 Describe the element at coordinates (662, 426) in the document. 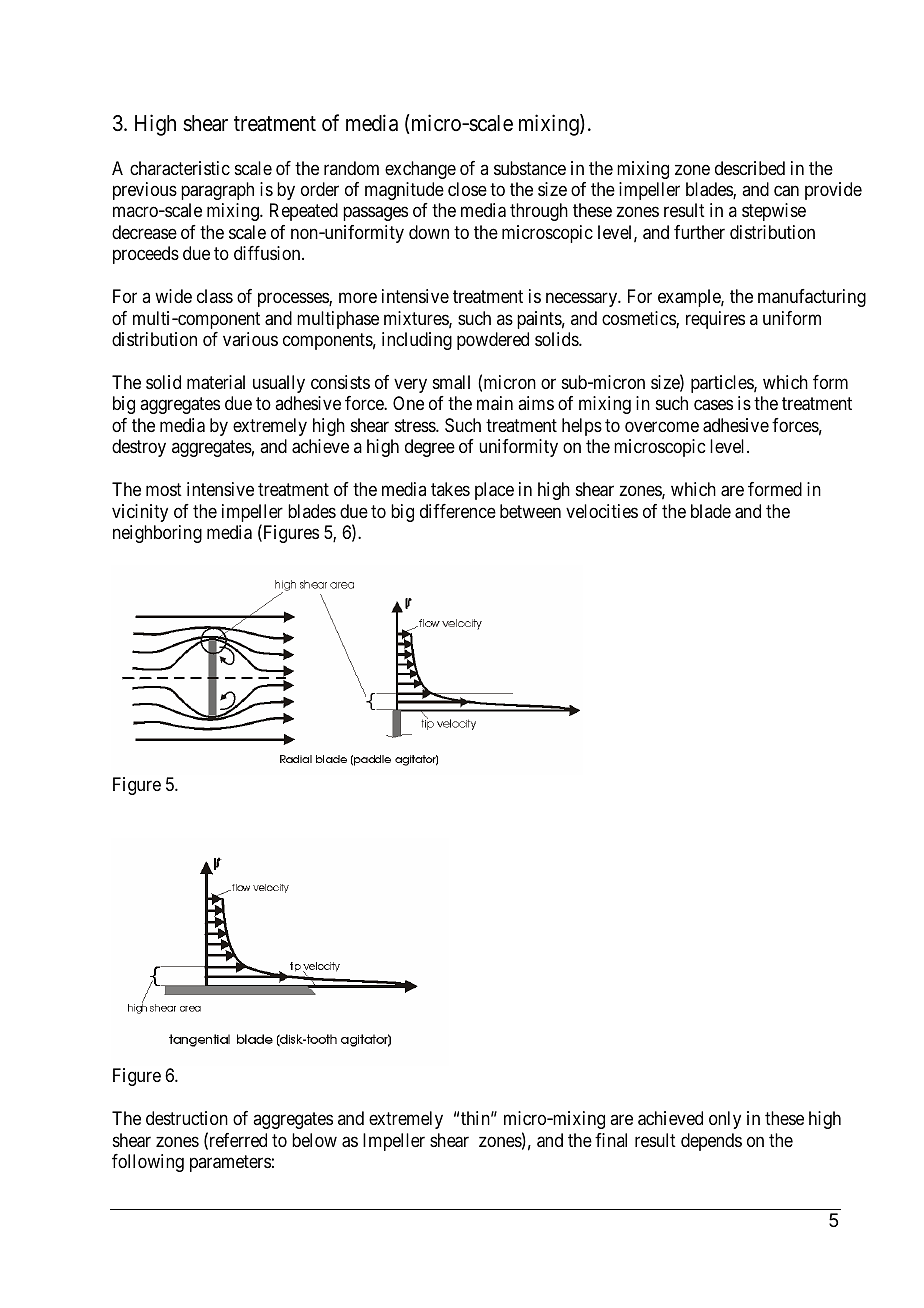

I see `overcome` at that location.
